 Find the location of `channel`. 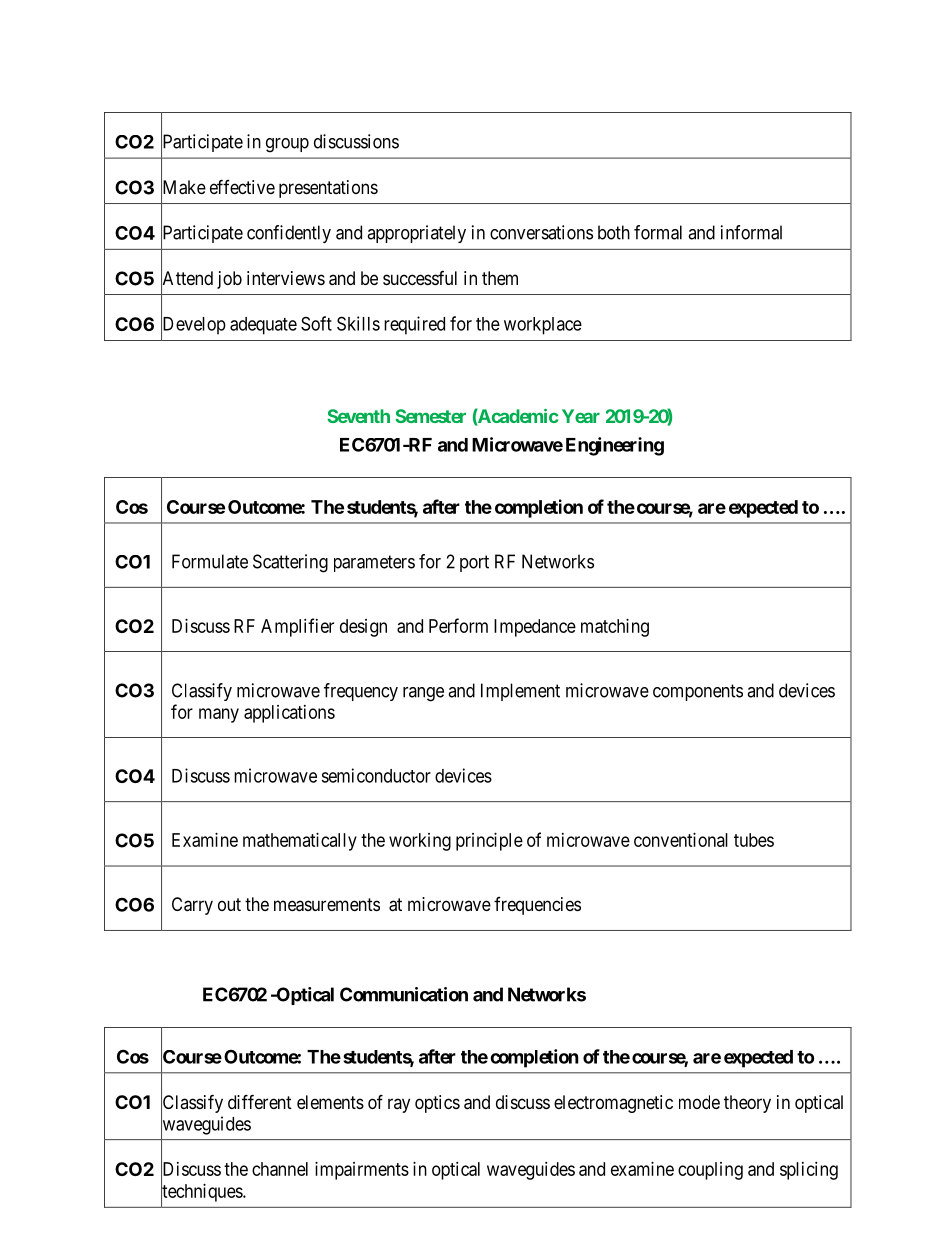

channel is located at coordinates (280, 1169).
